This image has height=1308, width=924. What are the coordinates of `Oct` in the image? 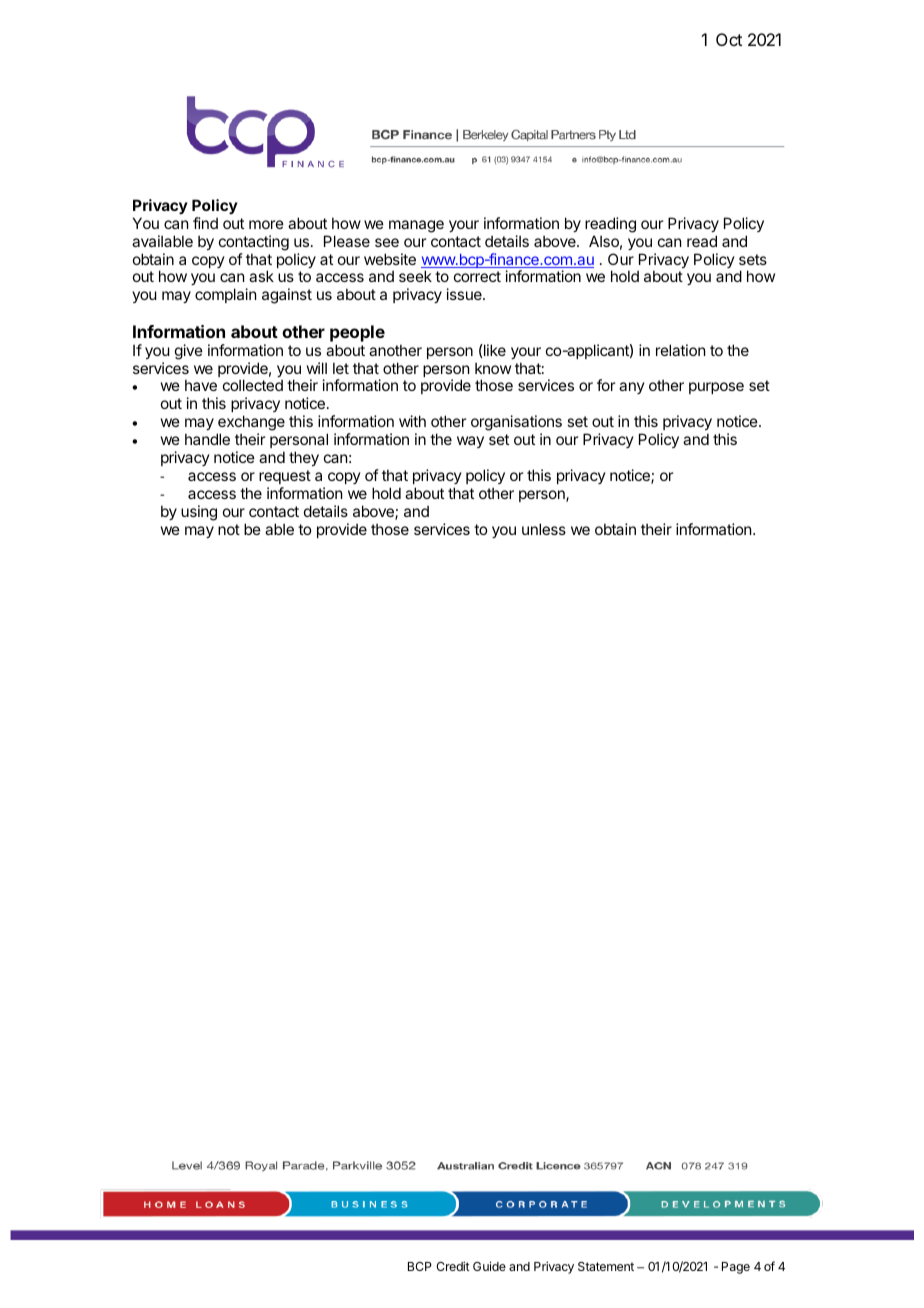 It's located at (729, 39).
